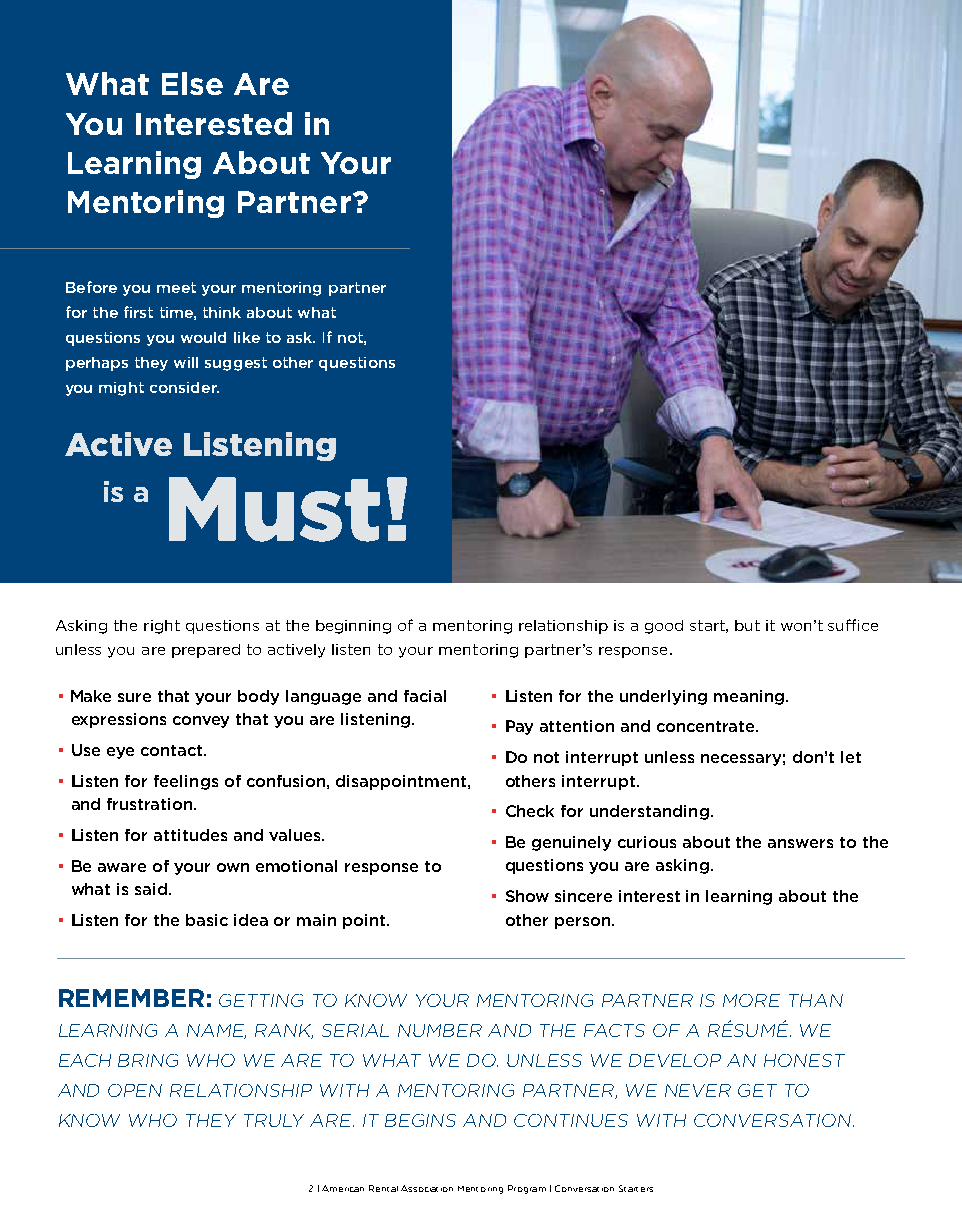  I want to click on Program, so click(527, 1189).
